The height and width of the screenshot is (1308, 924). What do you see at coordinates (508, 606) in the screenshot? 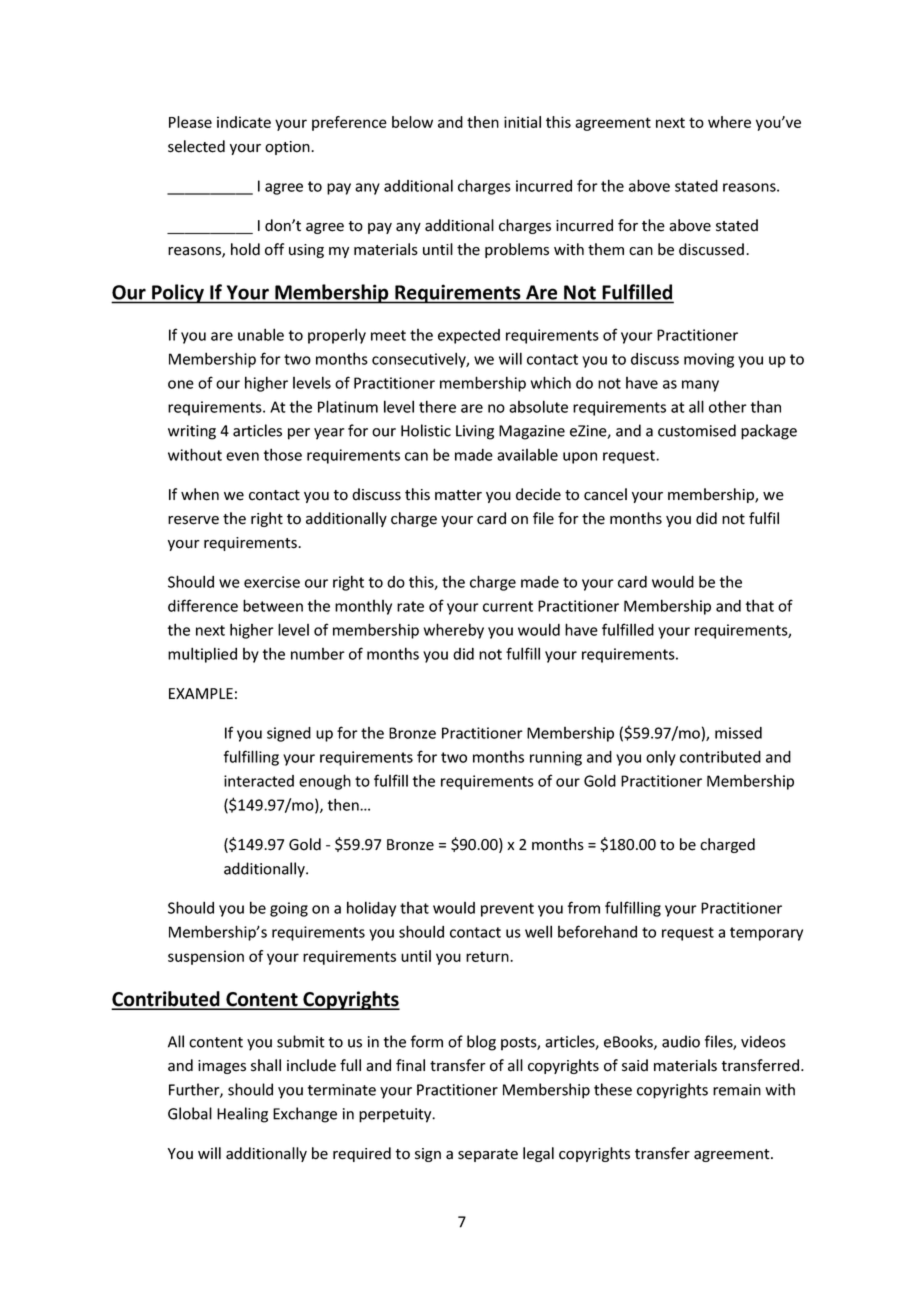
I see `current` at bounding box center [508, 606].
